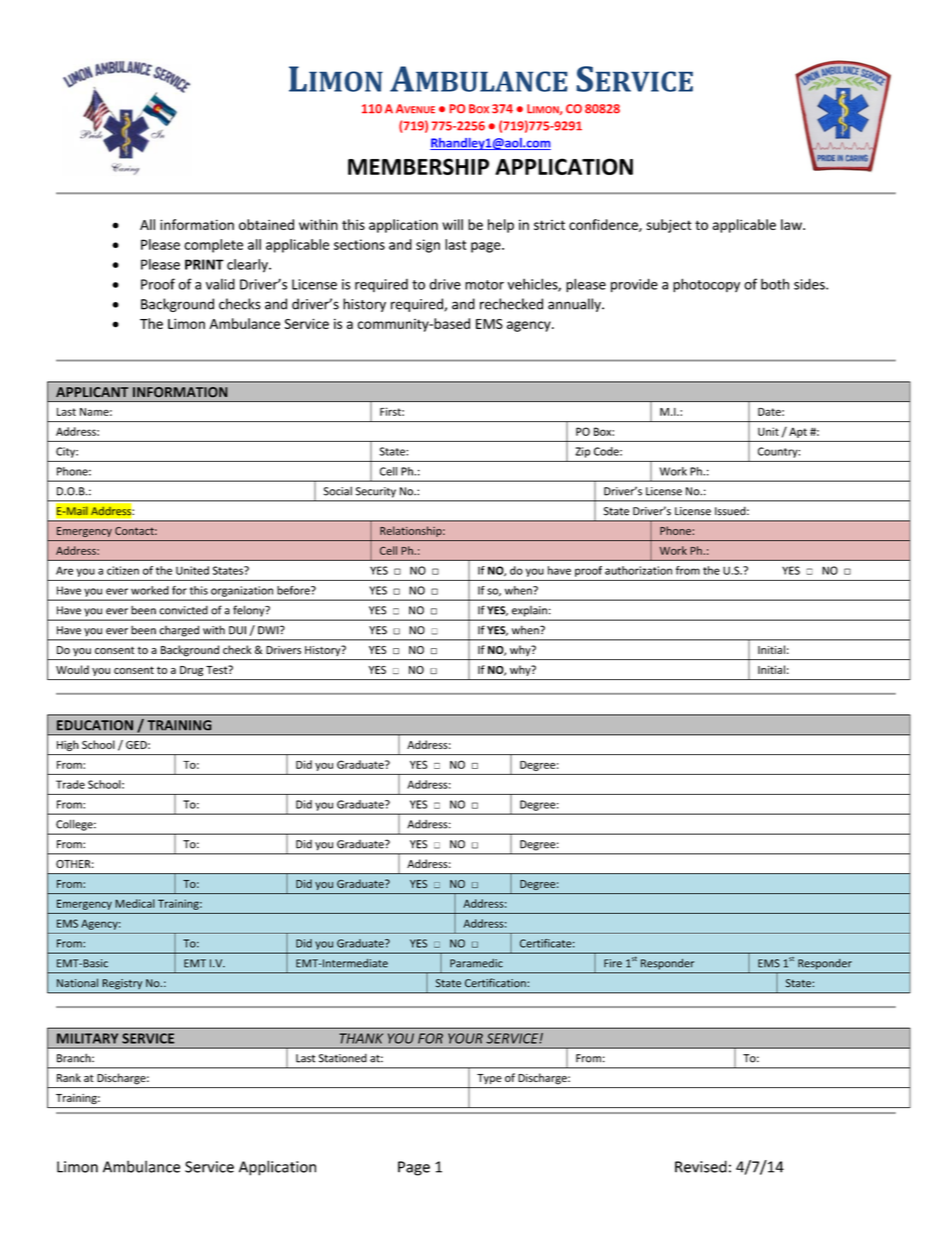 This page has width=952, height=1233. Describe the element at coordinates (798, 433) in the page. I see `Apt` at that location.
